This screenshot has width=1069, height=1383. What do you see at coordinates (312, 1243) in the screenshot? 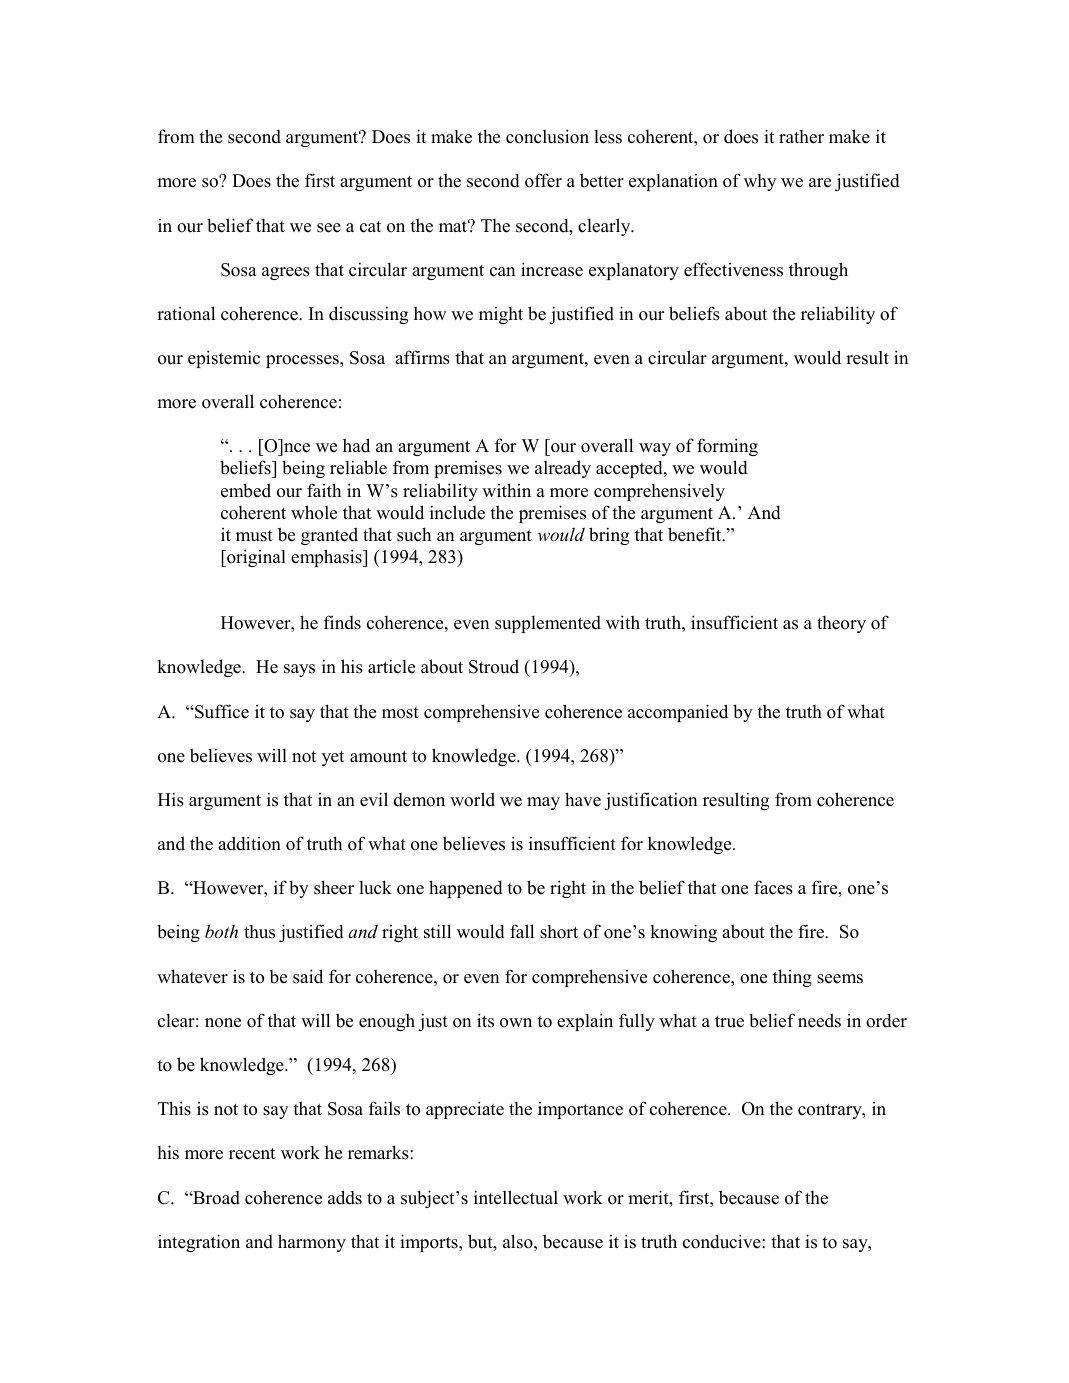
I see `harmony` at bounding box center [312, 1243].
